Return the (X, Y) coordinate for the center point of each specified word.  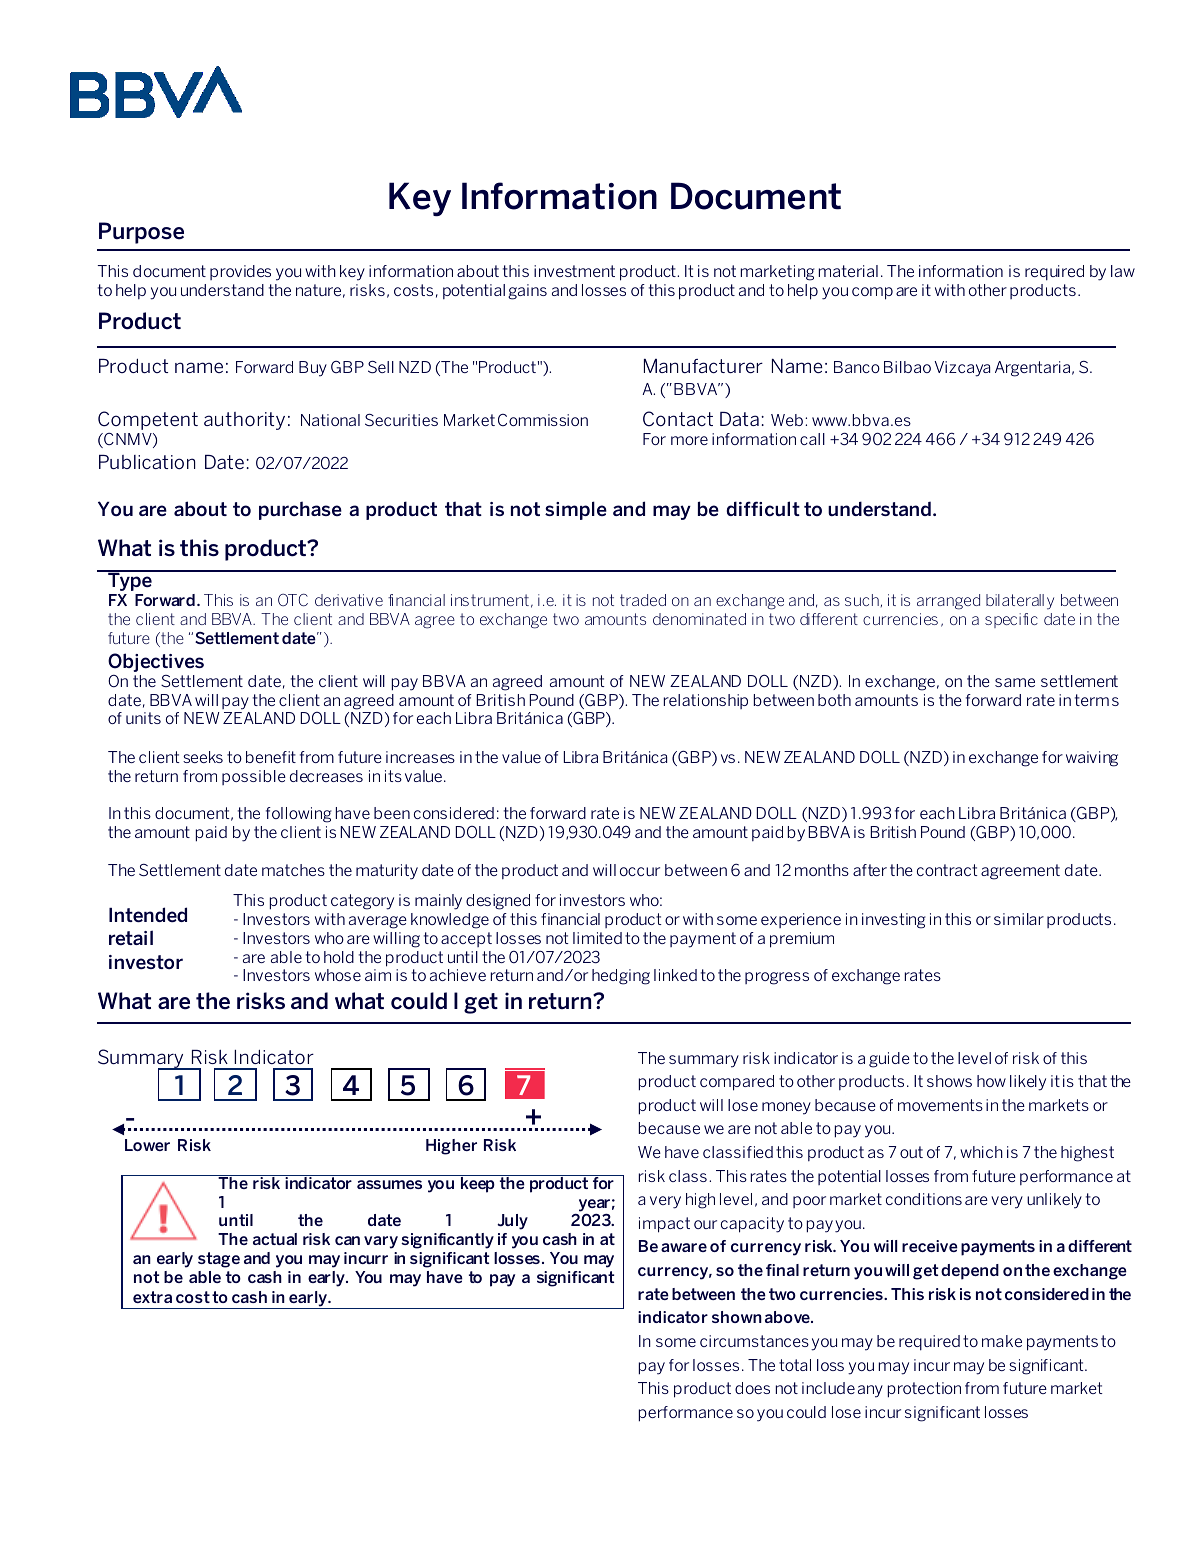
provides (240, 272)
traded (643, 600)
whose (338, 975)
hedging (621, 977)
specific (1011, 620)
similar (1019, 919)
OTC (293, 600)
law (1123, 271)
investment (574, 271)
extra (152, 1297)
